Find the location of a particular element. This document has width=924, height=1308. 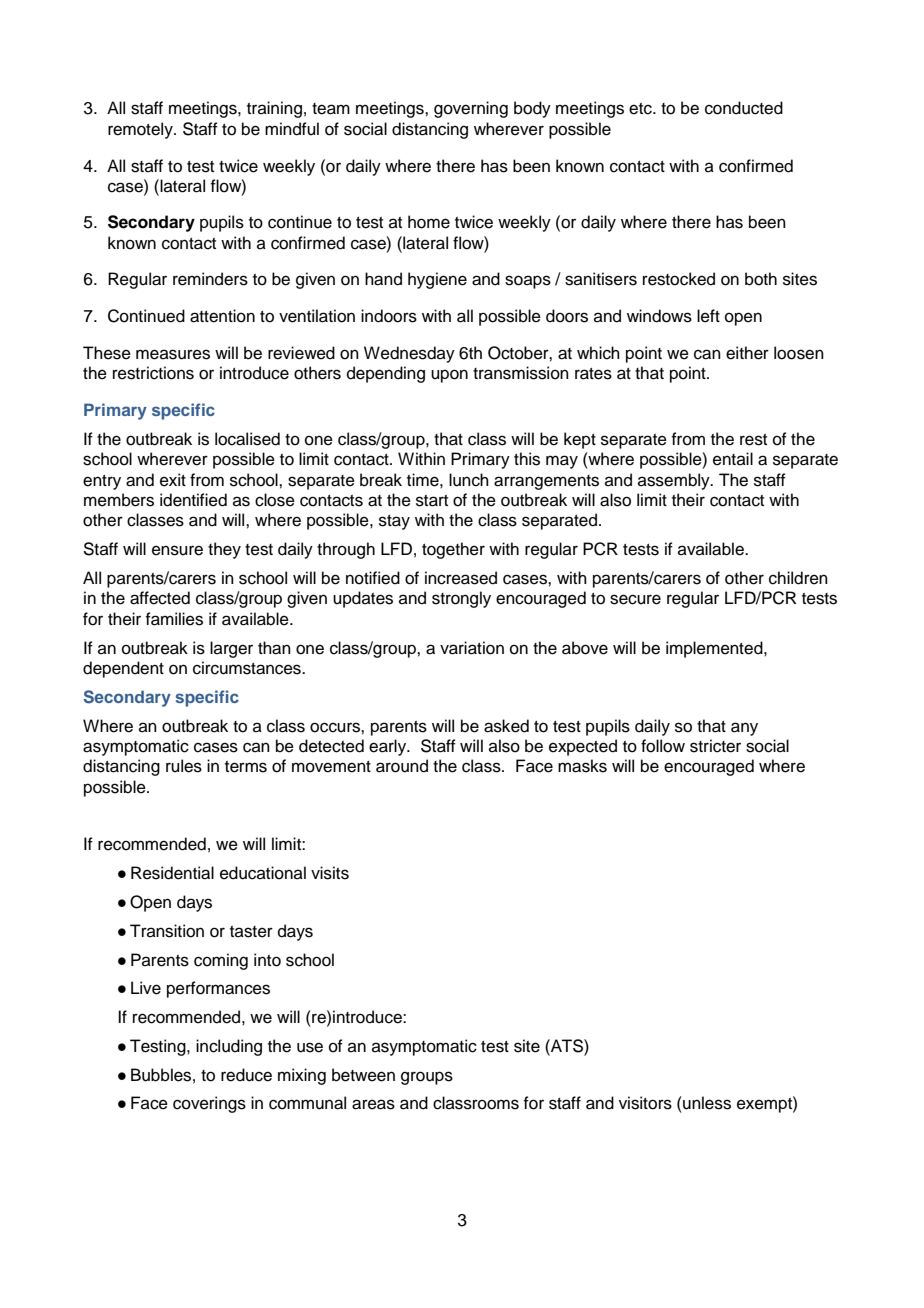

between is located at coordinates (363, 1075).
